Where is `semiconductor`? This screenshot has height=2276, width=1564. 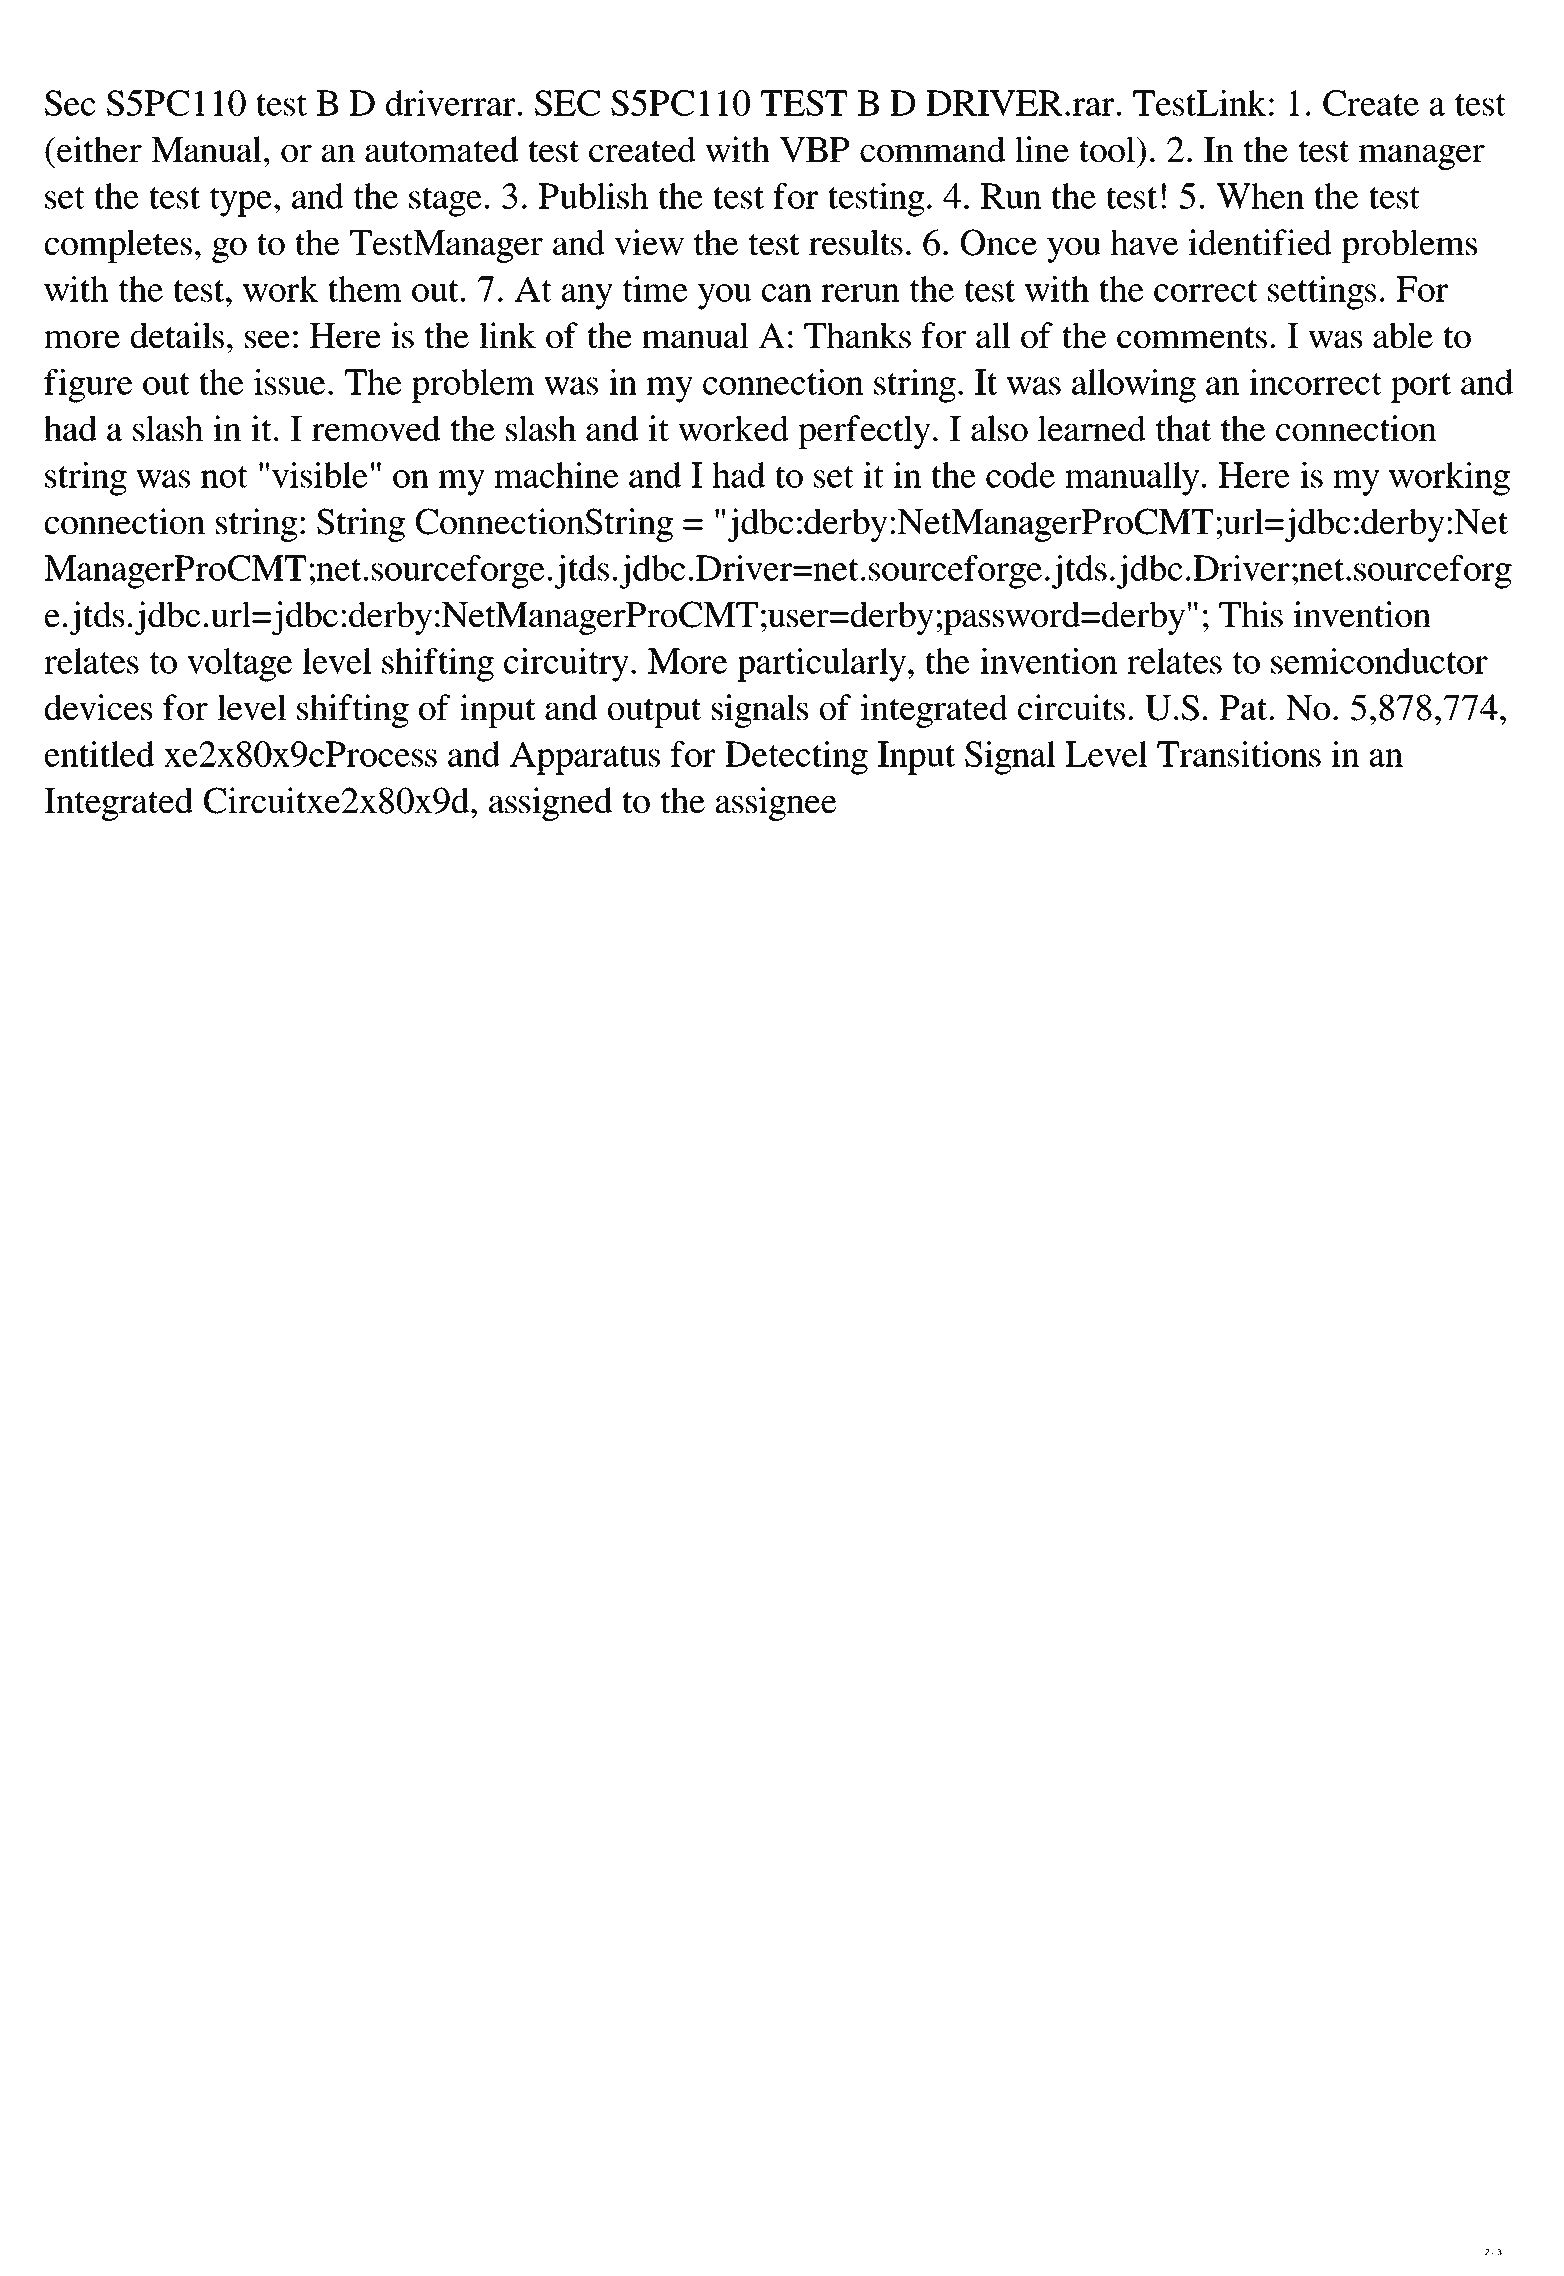 semiconductor is located at coordinates (1379, 661).
